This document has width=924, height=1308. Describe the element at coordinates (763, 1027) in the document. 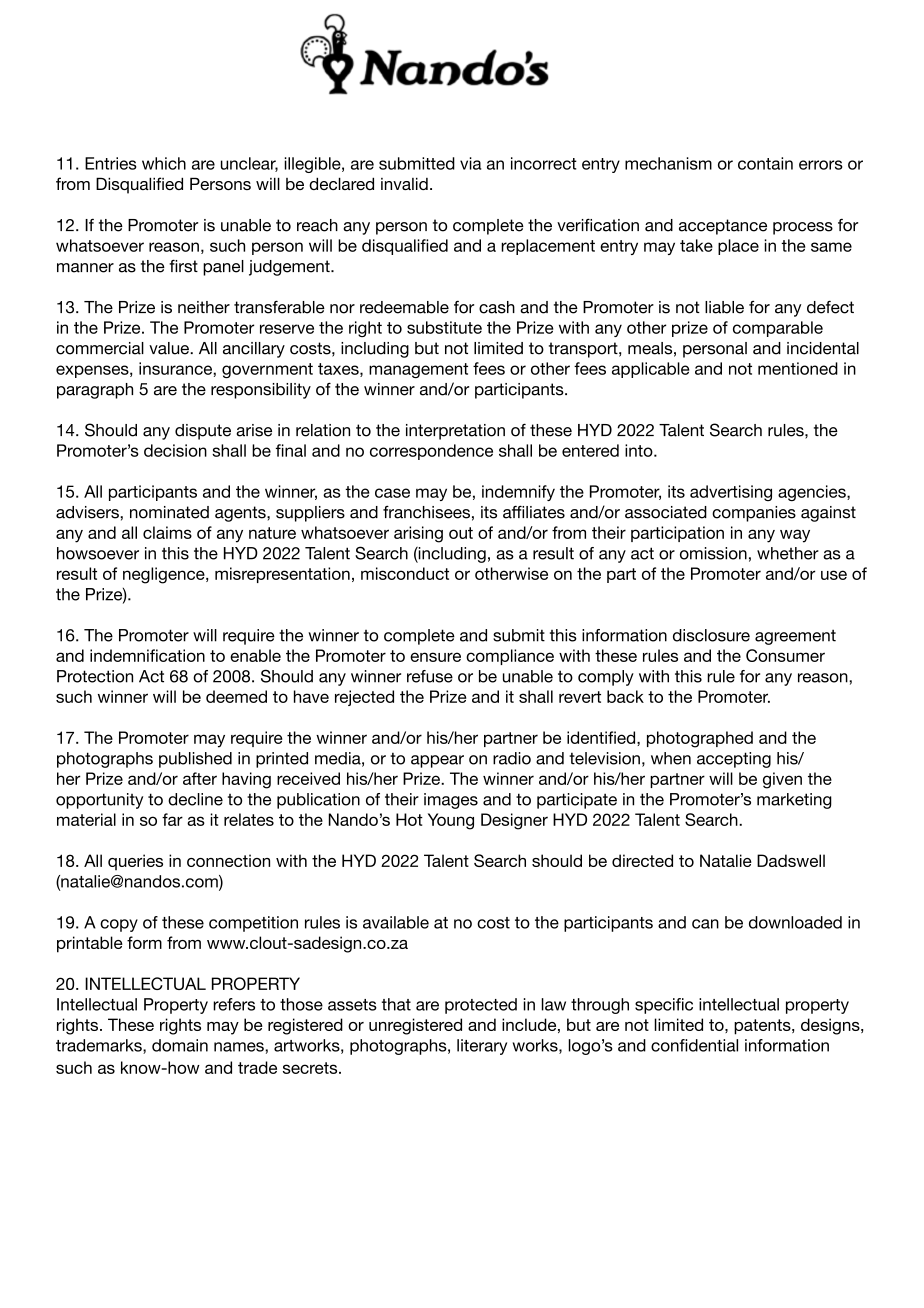

I see `patents` at that location.
